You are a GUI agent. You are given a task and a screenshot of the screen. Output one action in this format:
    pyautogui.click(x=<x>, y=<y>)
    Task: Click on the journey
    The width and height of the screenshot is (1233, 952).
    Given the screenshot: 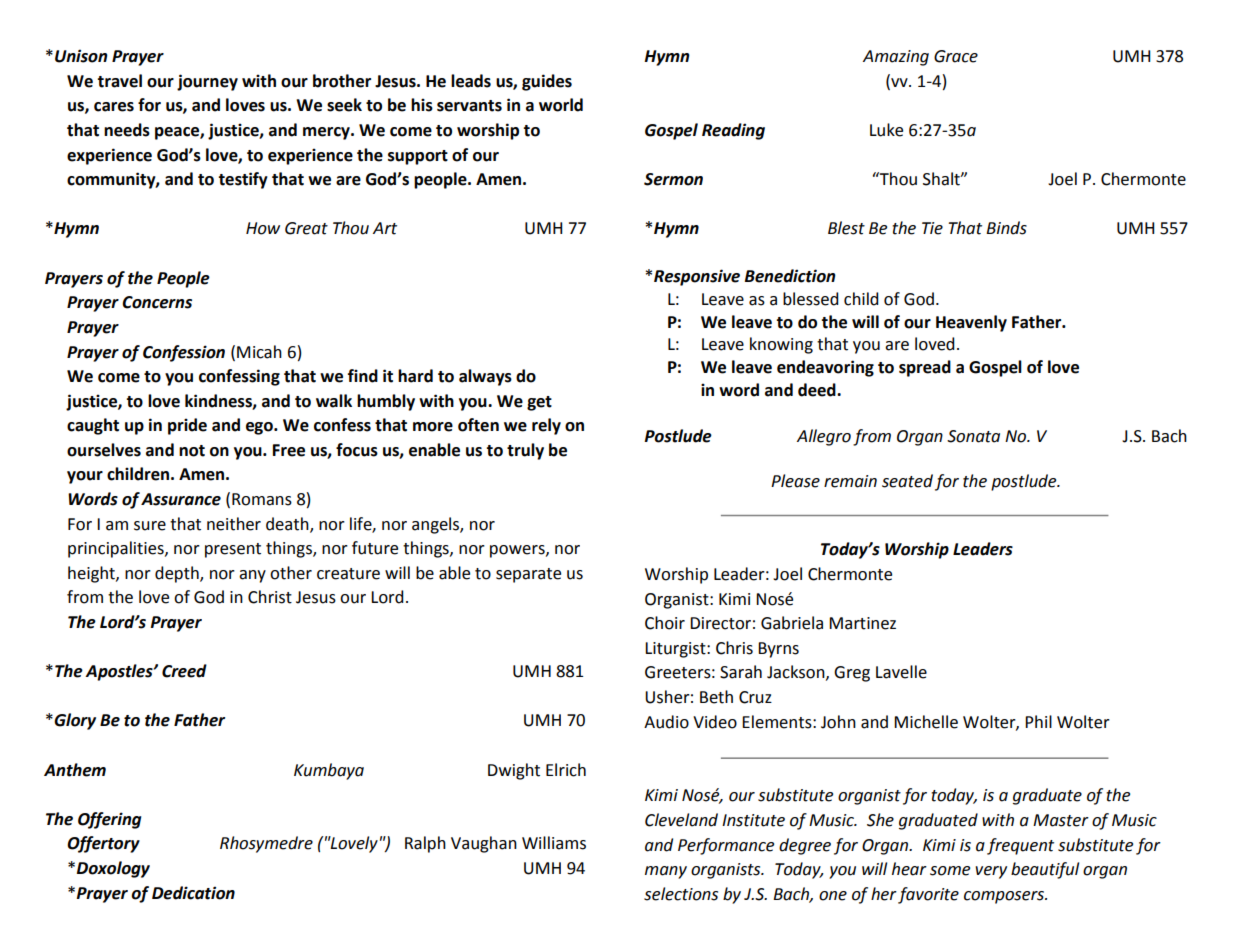 What is the action you would take?
    pyautogui.click(x=207, y=82)
